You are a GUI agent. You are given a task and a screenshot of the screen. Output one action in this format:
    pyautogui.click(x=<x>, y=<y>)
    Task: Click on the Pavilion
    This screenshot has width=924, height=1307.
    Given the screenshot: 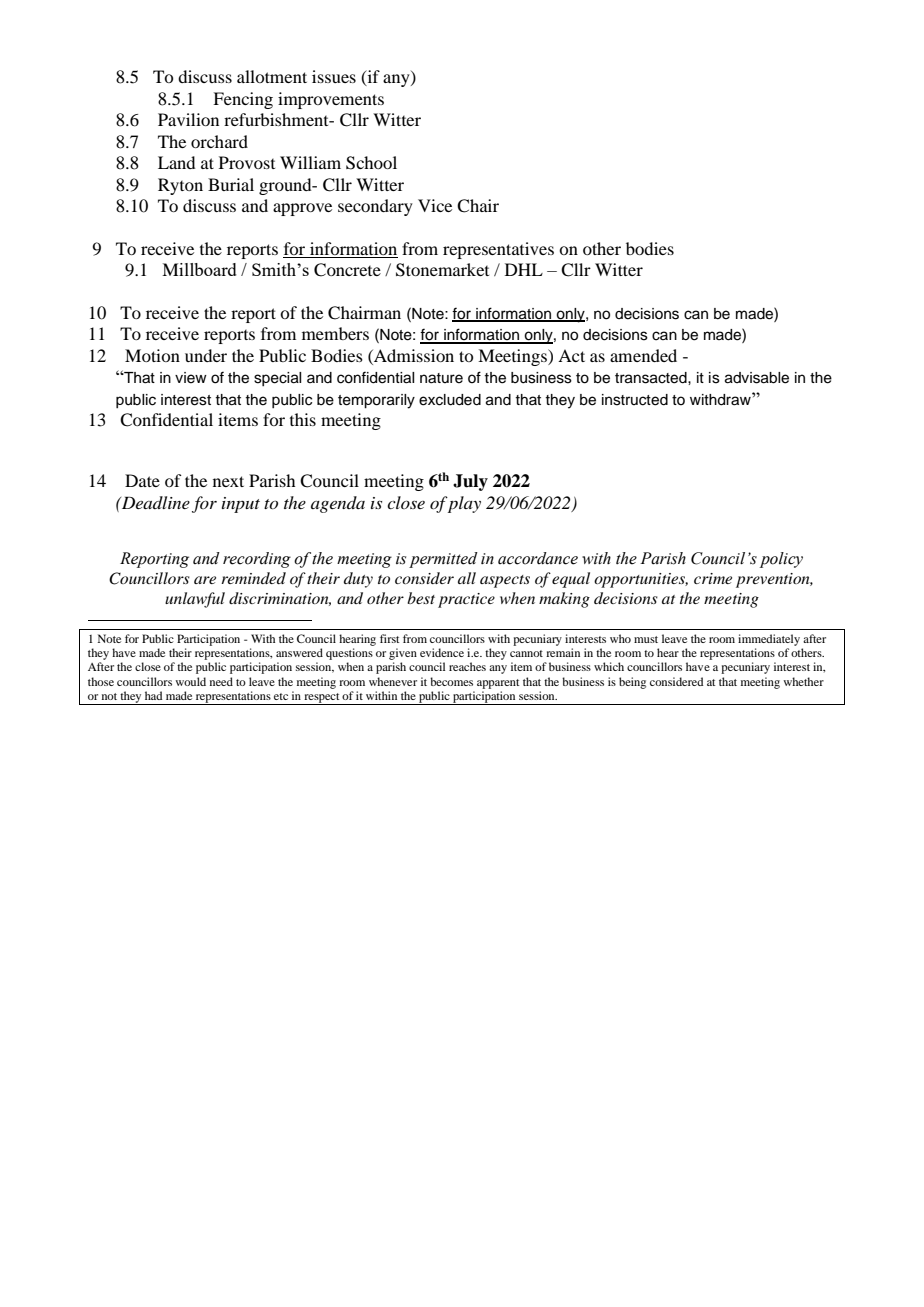 What is the action you would take?
    pyautogui.click(x=188, y=119)
